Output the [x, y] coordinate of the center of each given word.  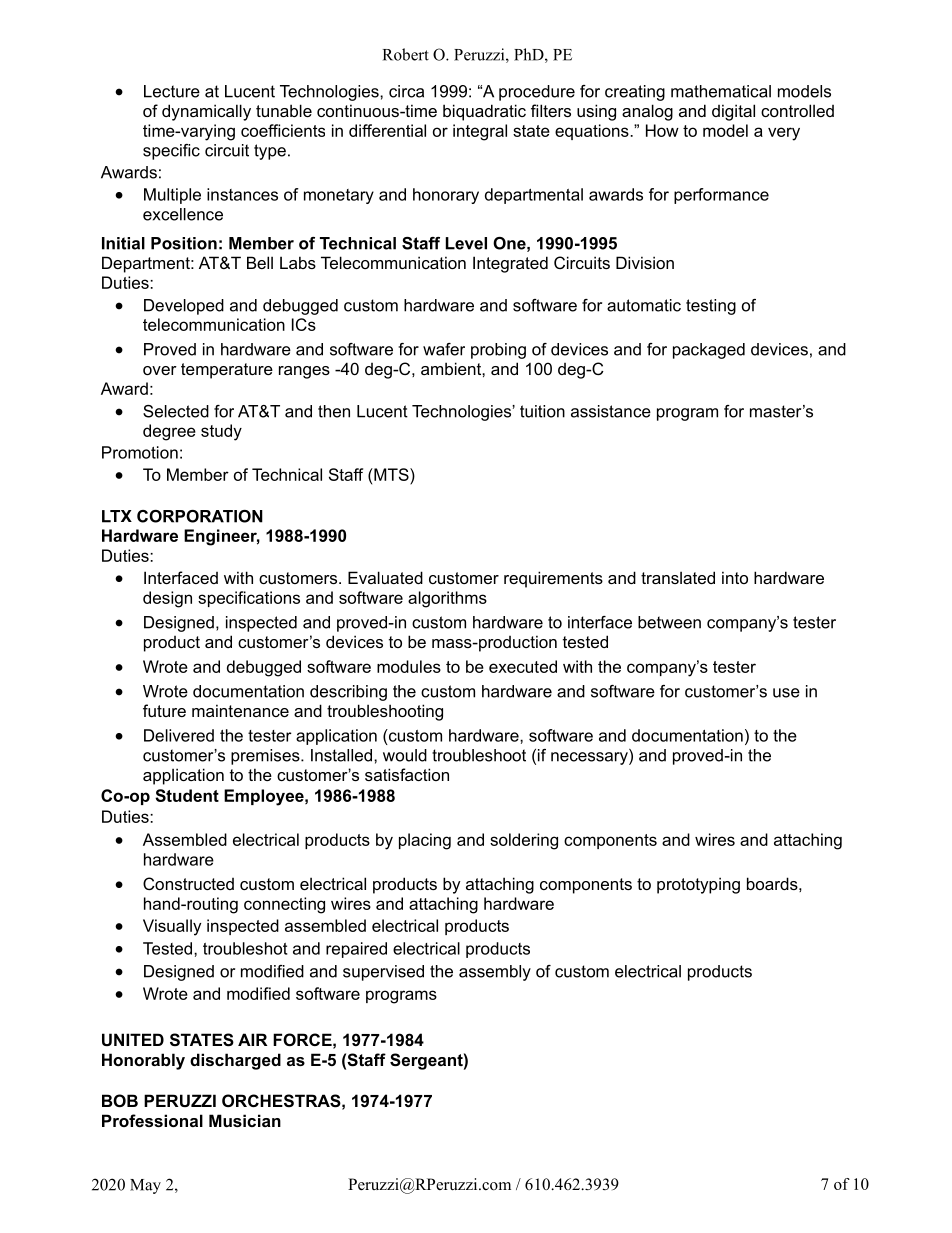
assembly [495, 973]
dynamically [206, 112]
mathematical [721, 91]
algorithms [447, 599]
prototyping [698, 885]
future [164, 710]
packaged [709, 351]
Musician [245, 1120]
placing [425, 841]
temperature [227, 371]
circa [406, 91]
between [669, 622]
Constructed [188, 883]
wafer [444, 349]
